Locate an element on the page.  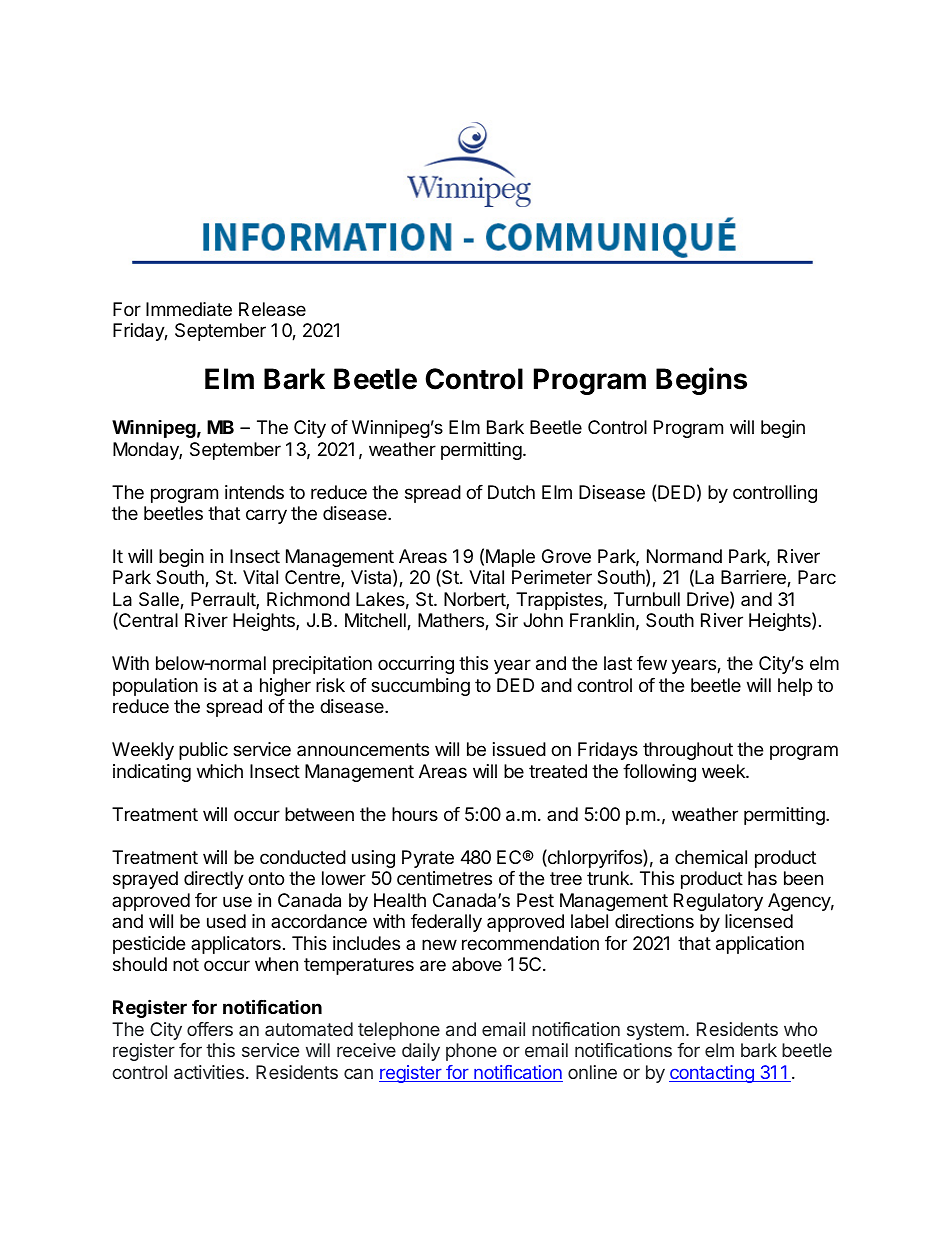
Normand is located at coordinates (684, 556).
